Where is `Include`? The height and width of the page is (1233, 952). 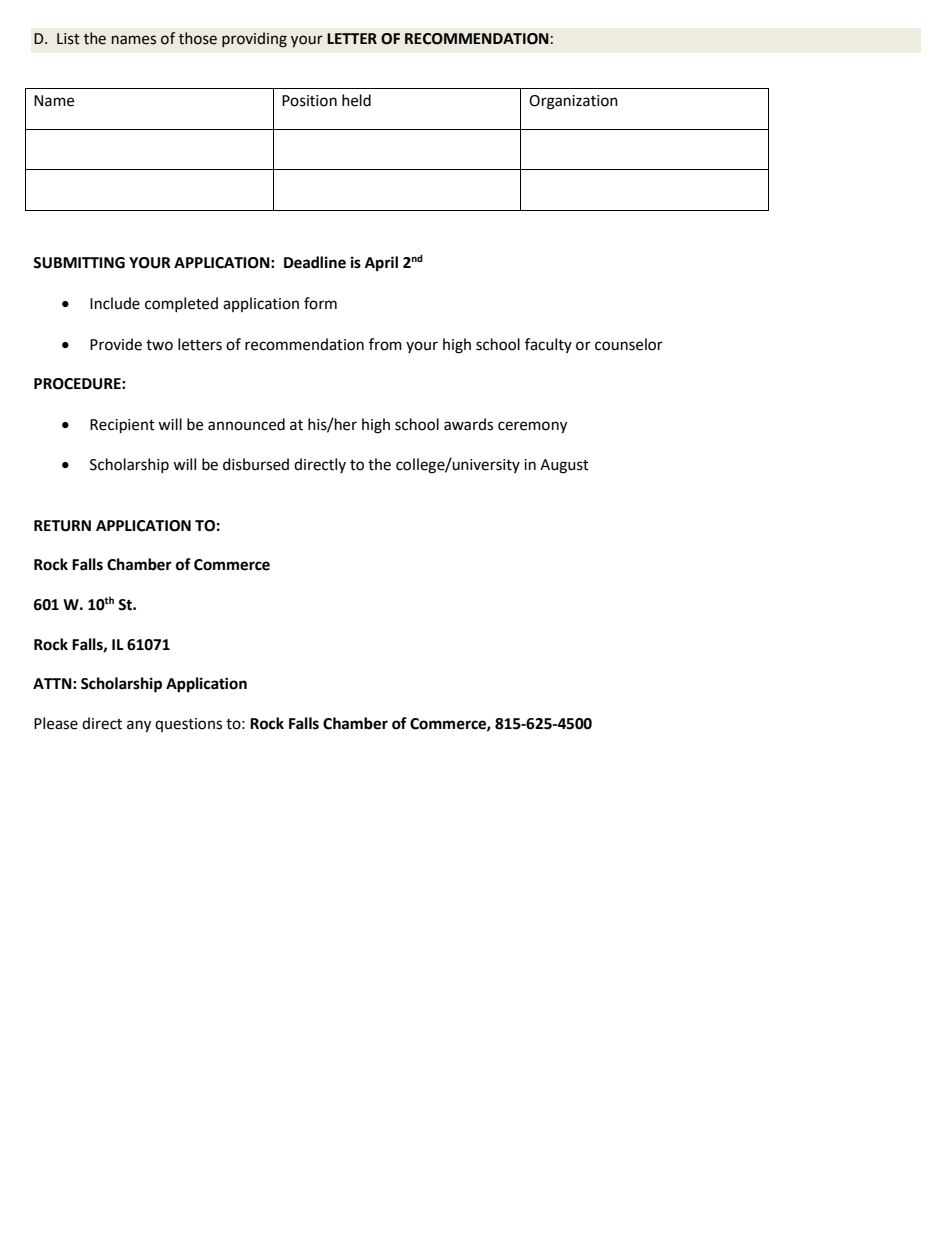 Include is located at coordinates (115, 303).
